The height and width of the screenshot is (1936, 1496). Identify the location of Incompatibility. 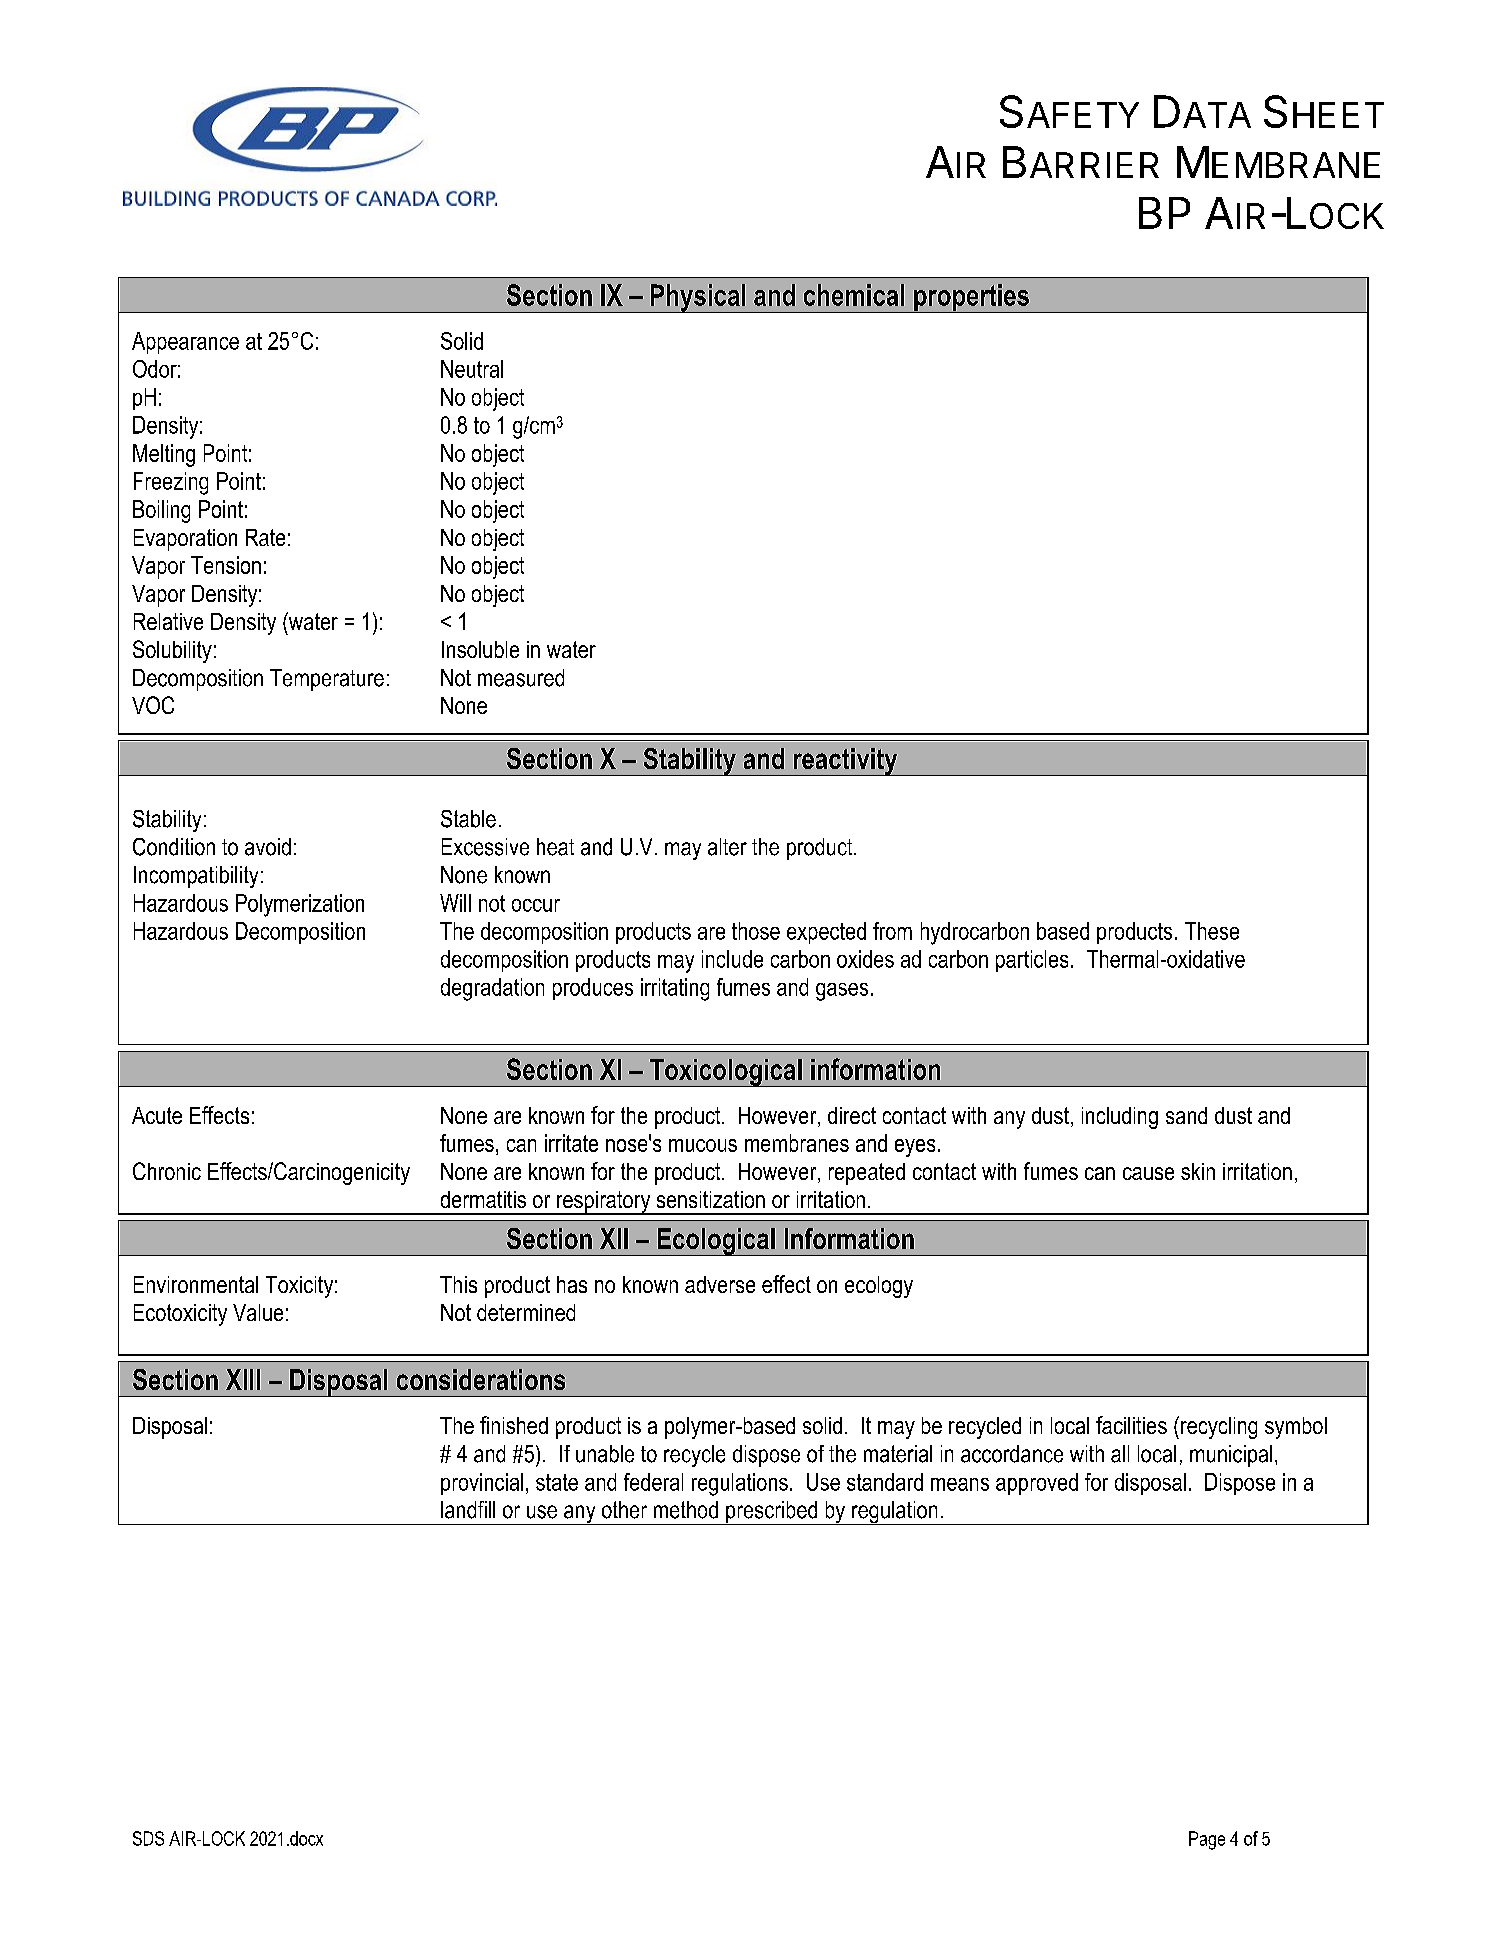
(196, 877).
